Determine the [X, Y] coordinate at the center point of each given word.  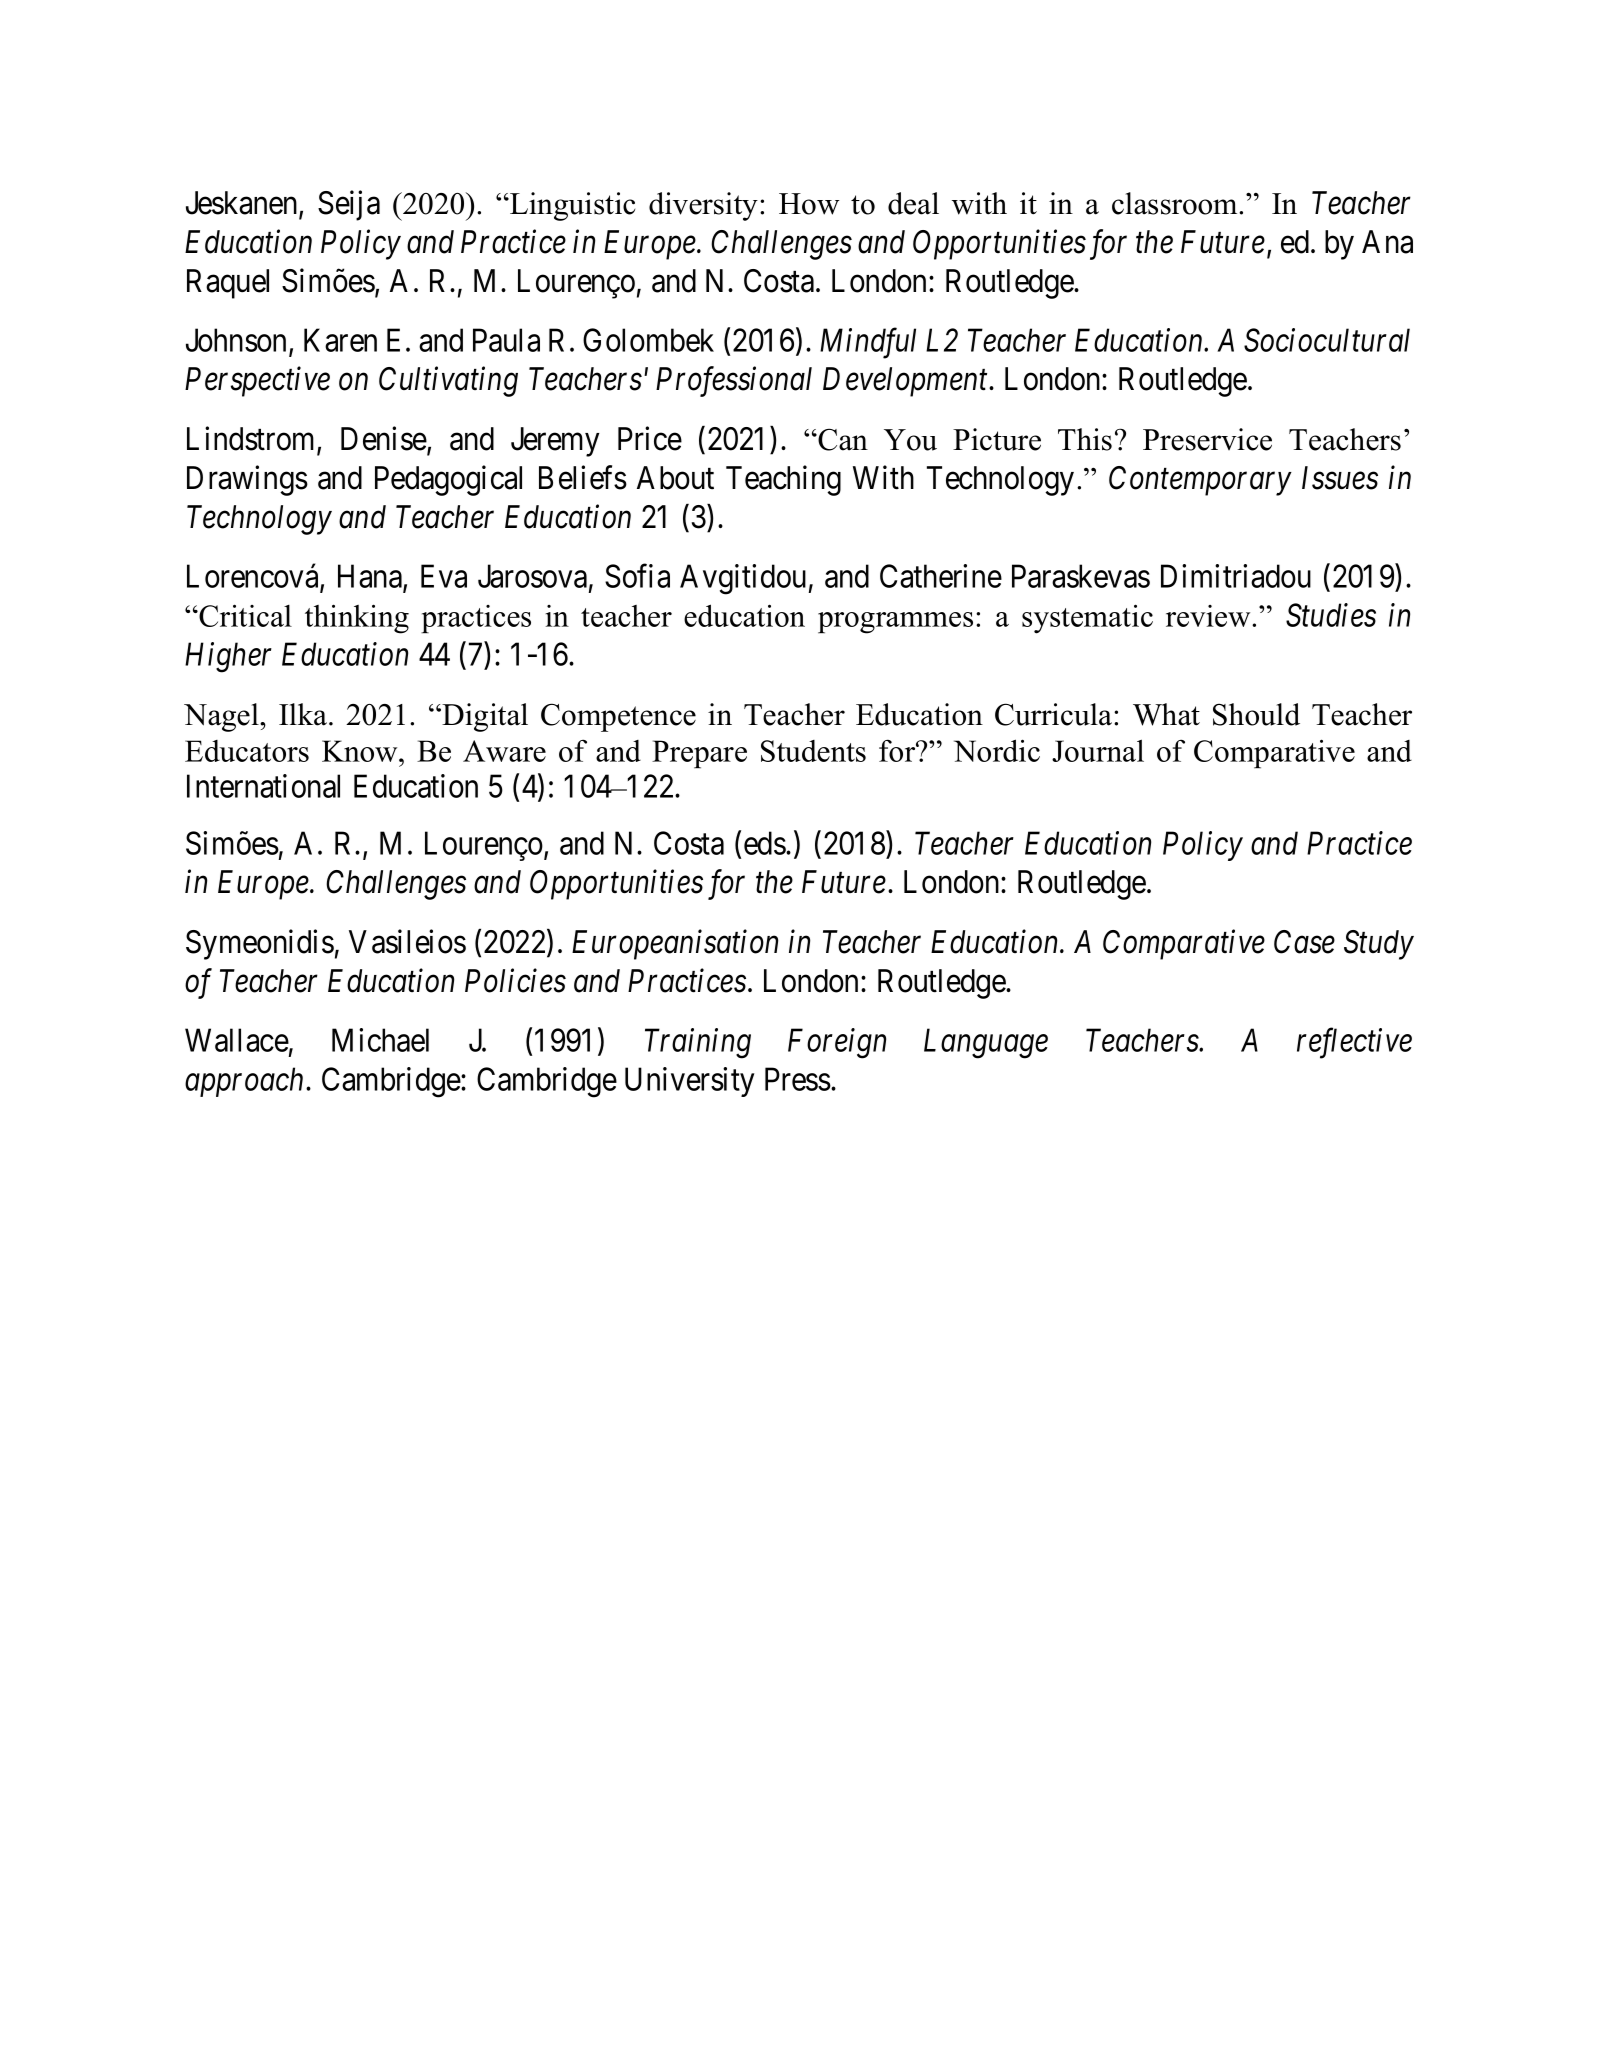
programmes [895, 623]
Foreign [837, 1044]
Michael [380, 1040]
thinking [357, 619]
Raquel [228, 284]
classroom [1176, 203]
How [809, 204]
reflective [1354, 1043]
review [1209, 616]
